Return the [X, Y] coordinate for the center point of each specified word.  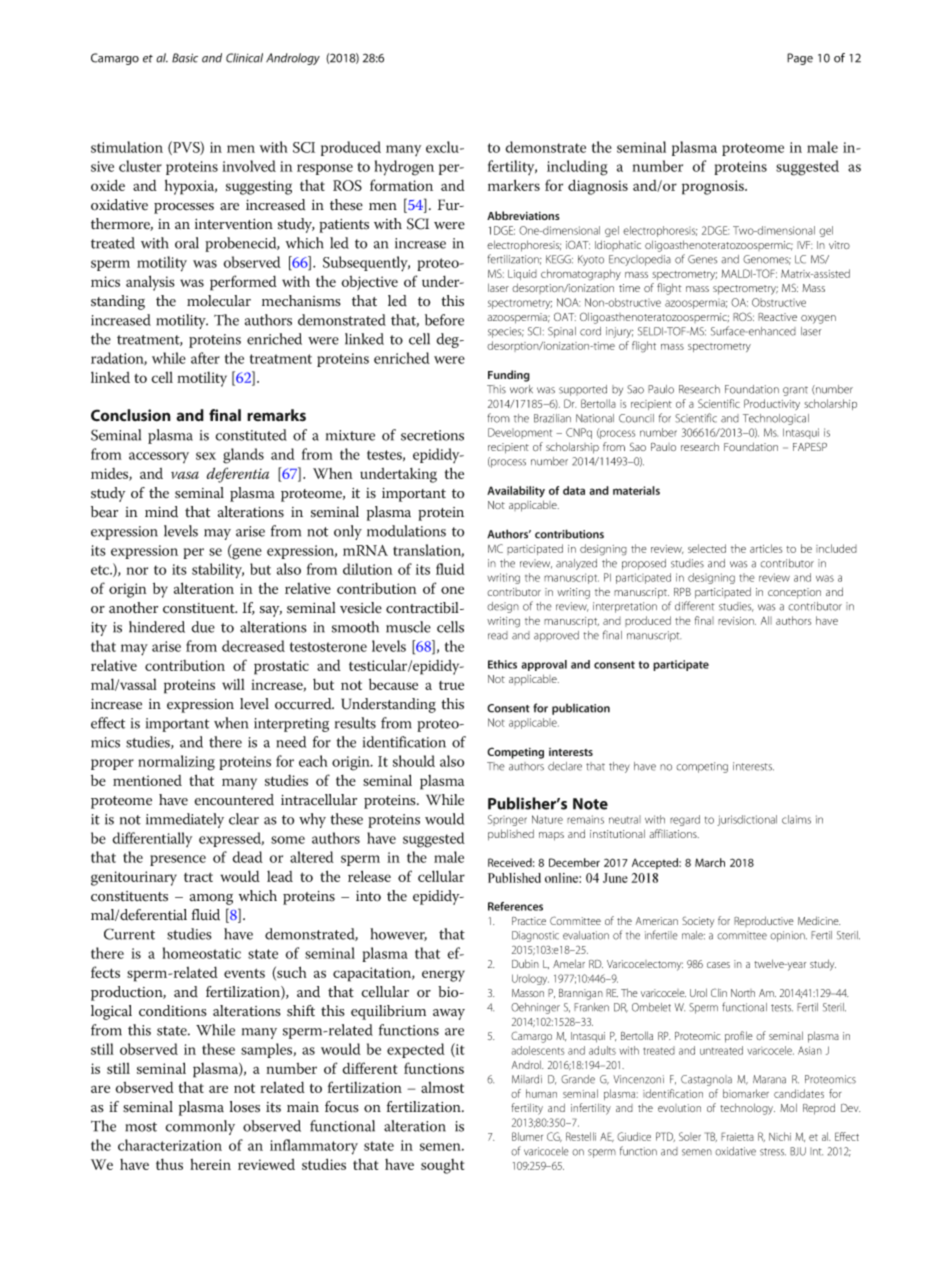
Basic [185, 58]
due [203, 627]
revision [737, 621]
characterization [170, 1145]
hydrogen [404, 168]
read [498, 635]
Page [800, 59]
